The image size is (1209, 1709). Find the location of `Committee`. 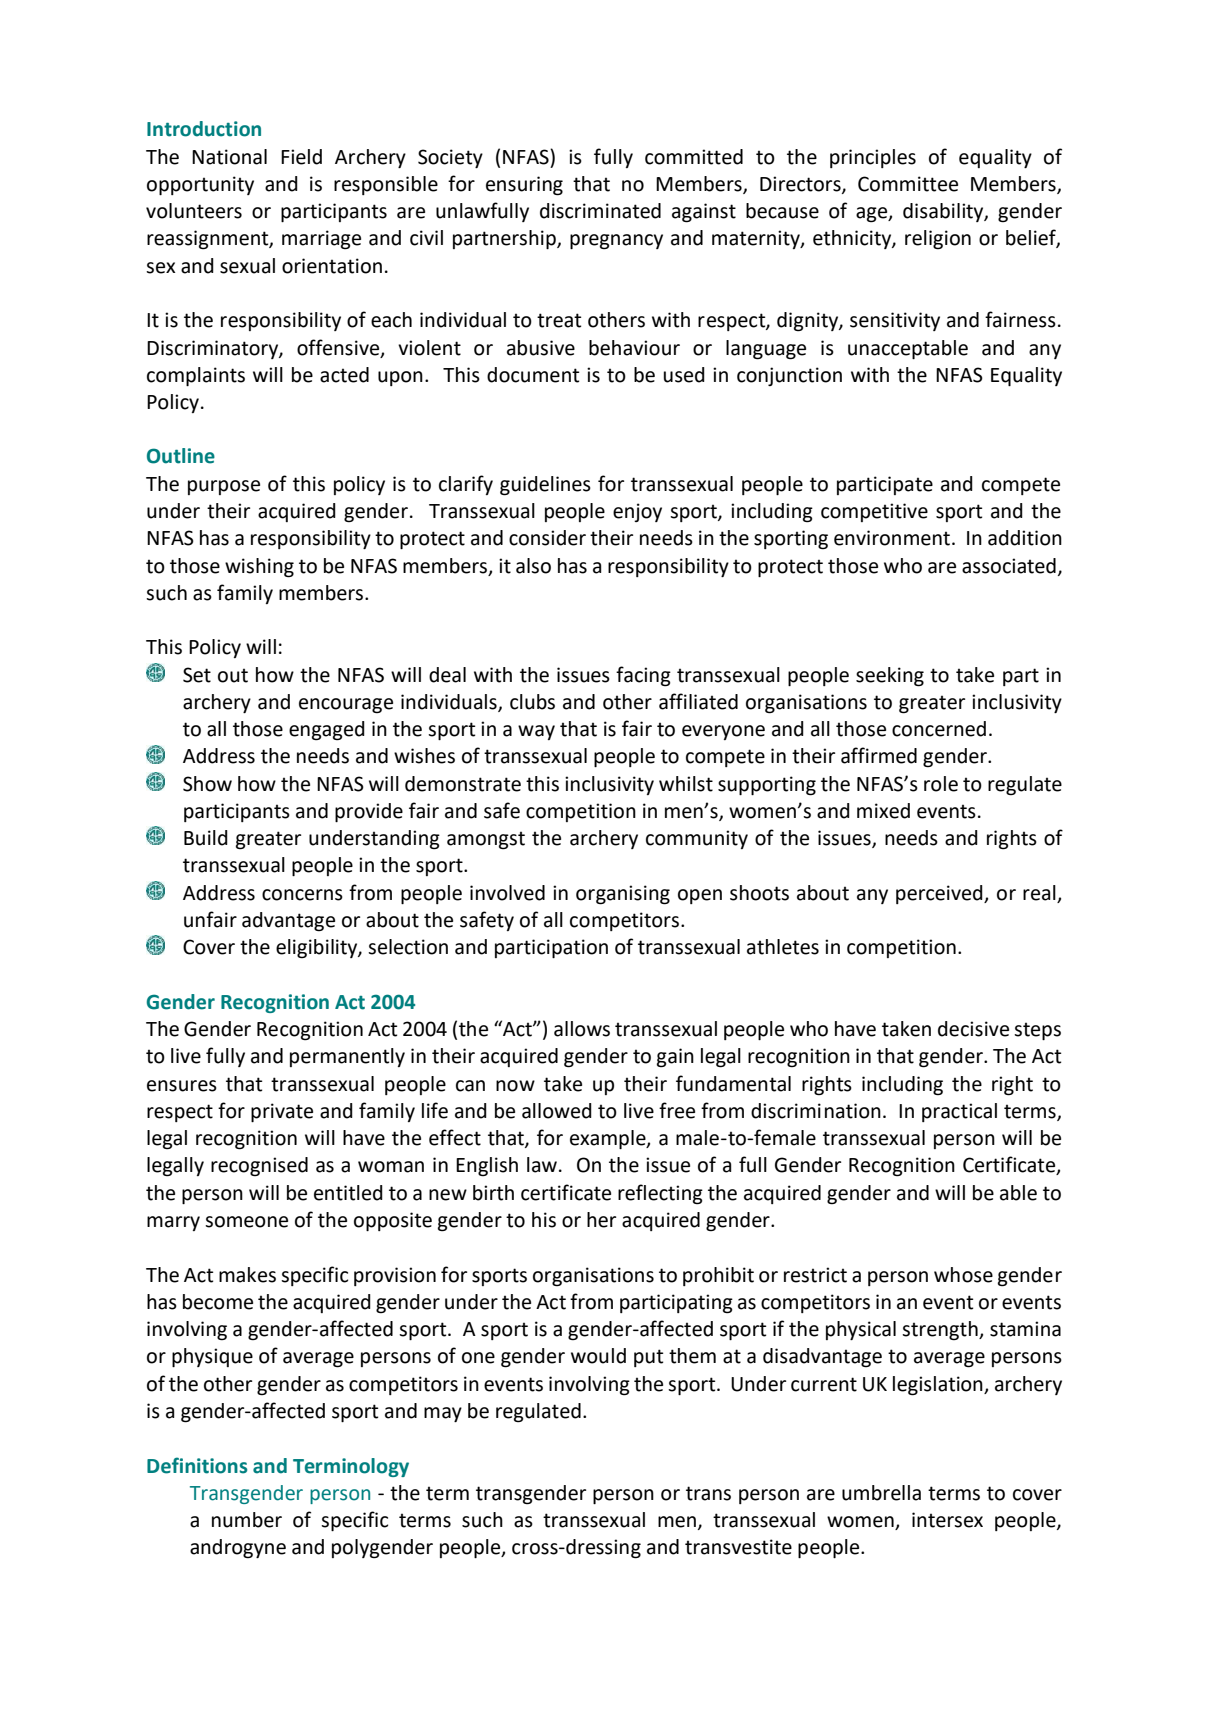

Committee is located at coordinates (908, 184).
